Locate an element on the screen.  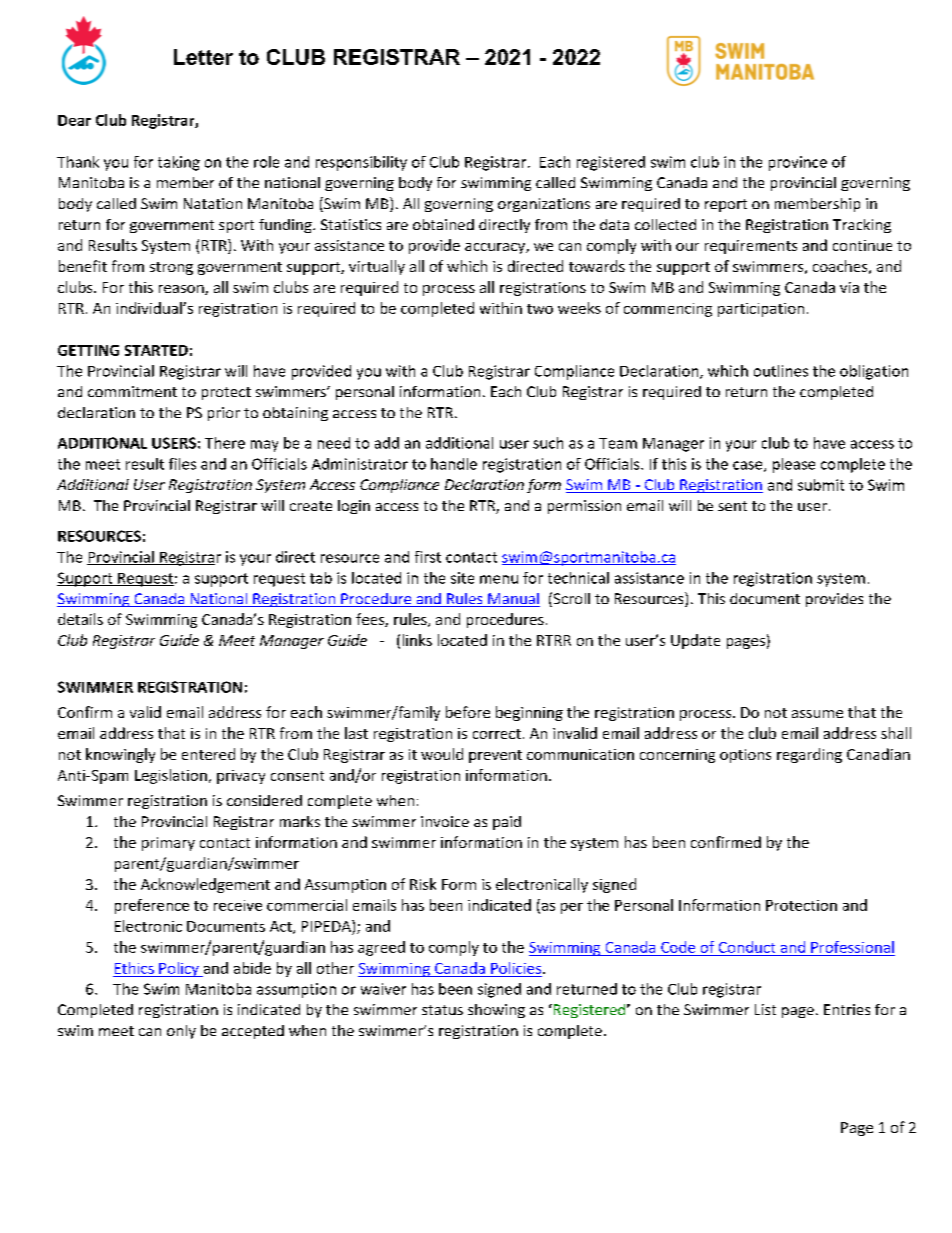
submit is located at coordinates (821, 485).
